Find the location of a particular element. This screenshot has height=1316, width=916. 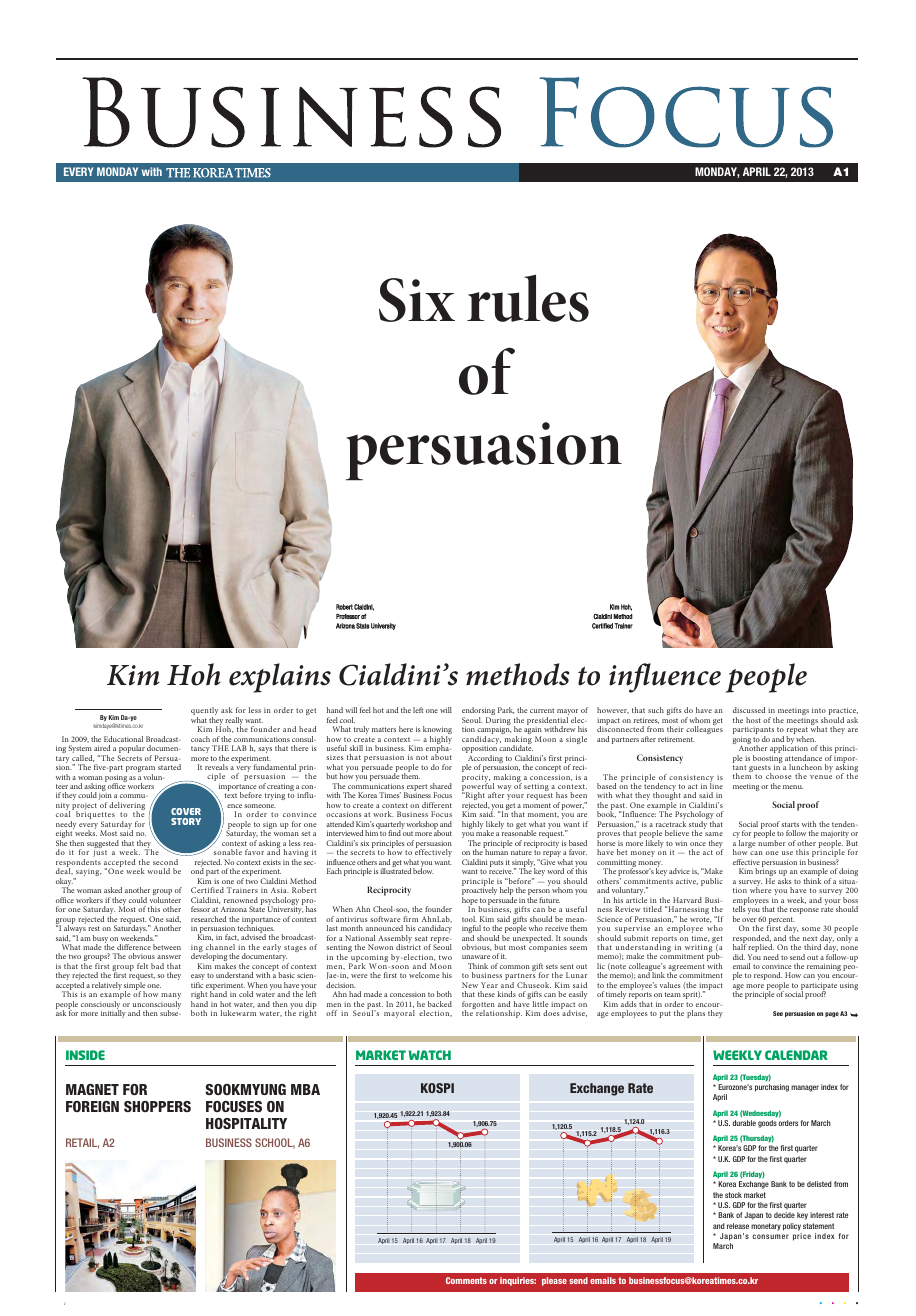

Comments is located at coordinates (466, 1280).
